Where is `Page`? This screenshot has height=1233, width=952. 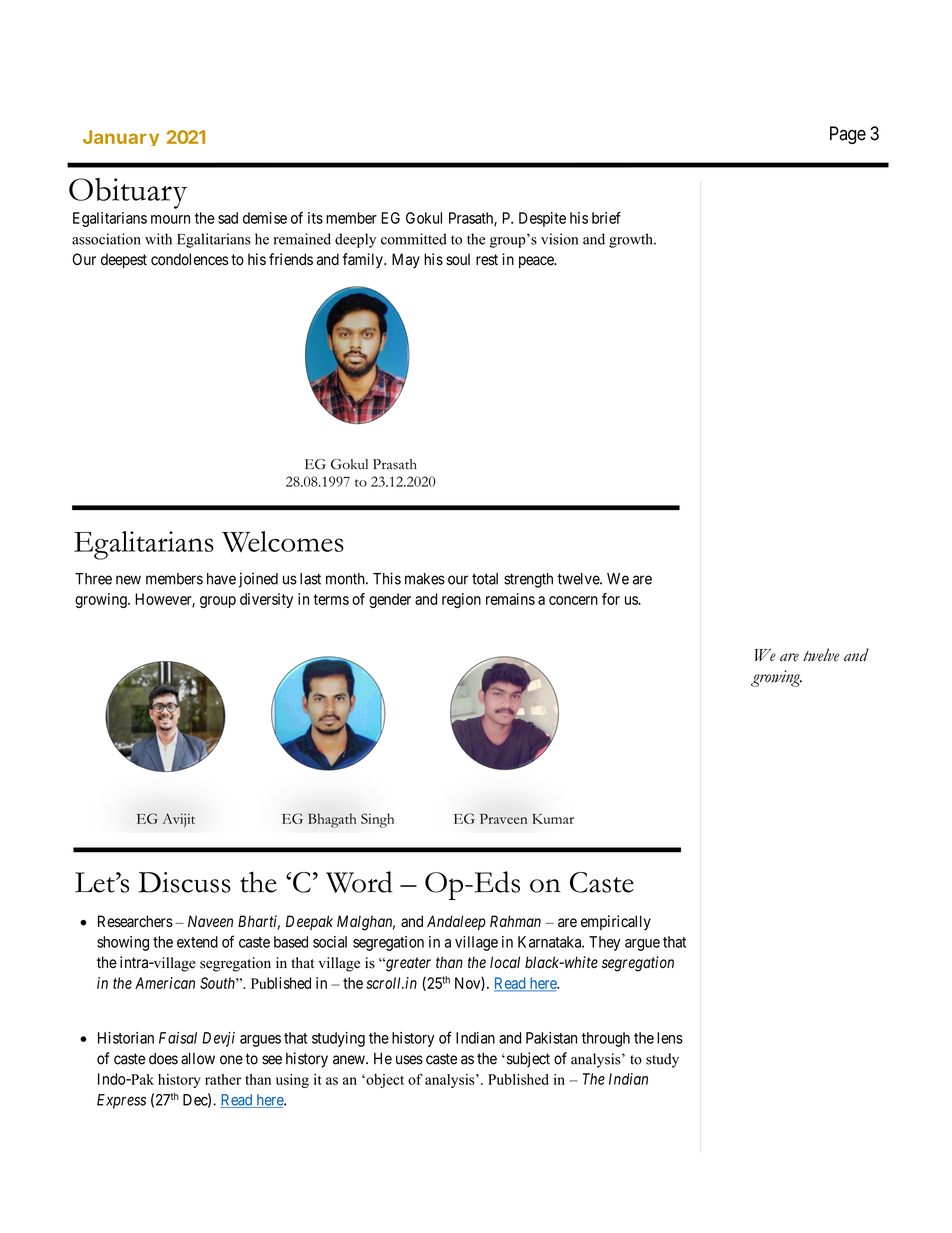 Page is located at coordinates (848, 135).
